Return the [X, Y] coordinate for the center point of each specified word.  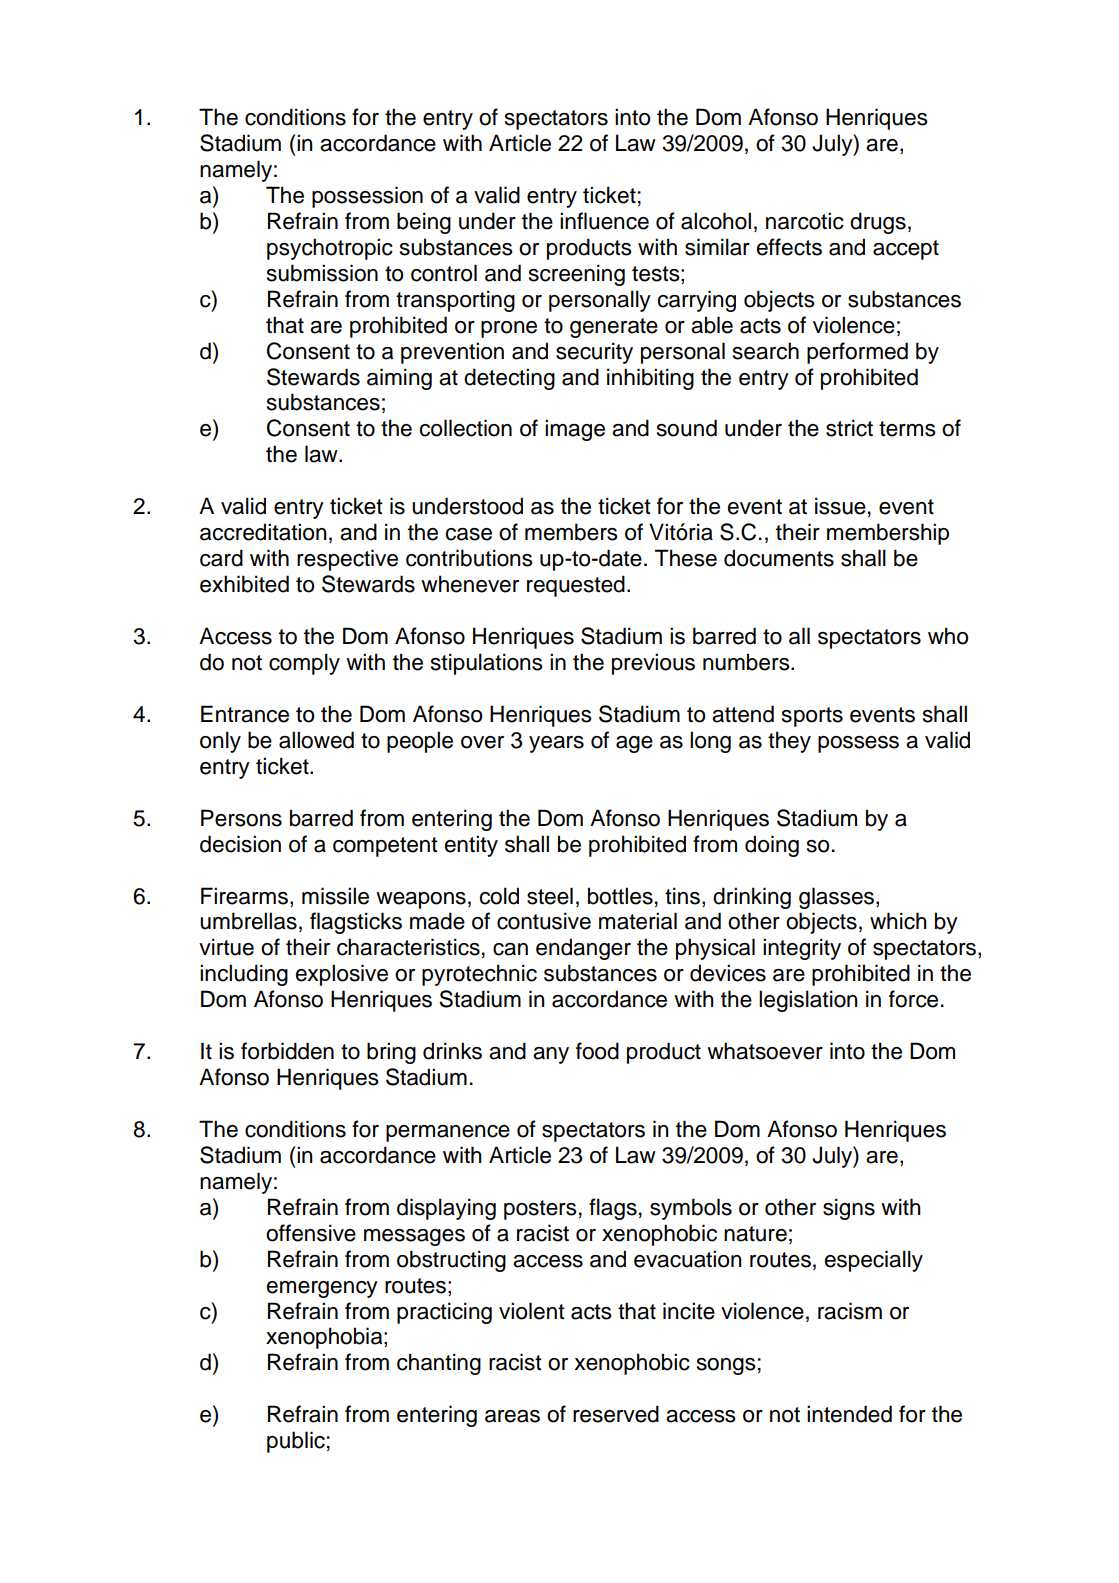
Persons [241, 818]
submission [322, 273]
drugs [878, 223]
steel [550, 896]
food [597, 1051]
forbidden [287, 1051]
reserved [616, 1414]
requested [576, 586]
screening [577, 275]
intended [849, 1414]
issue [840, 506]
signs [849, 1209]
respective [347, 560]
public [296, 1442]
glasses [838, 898]
